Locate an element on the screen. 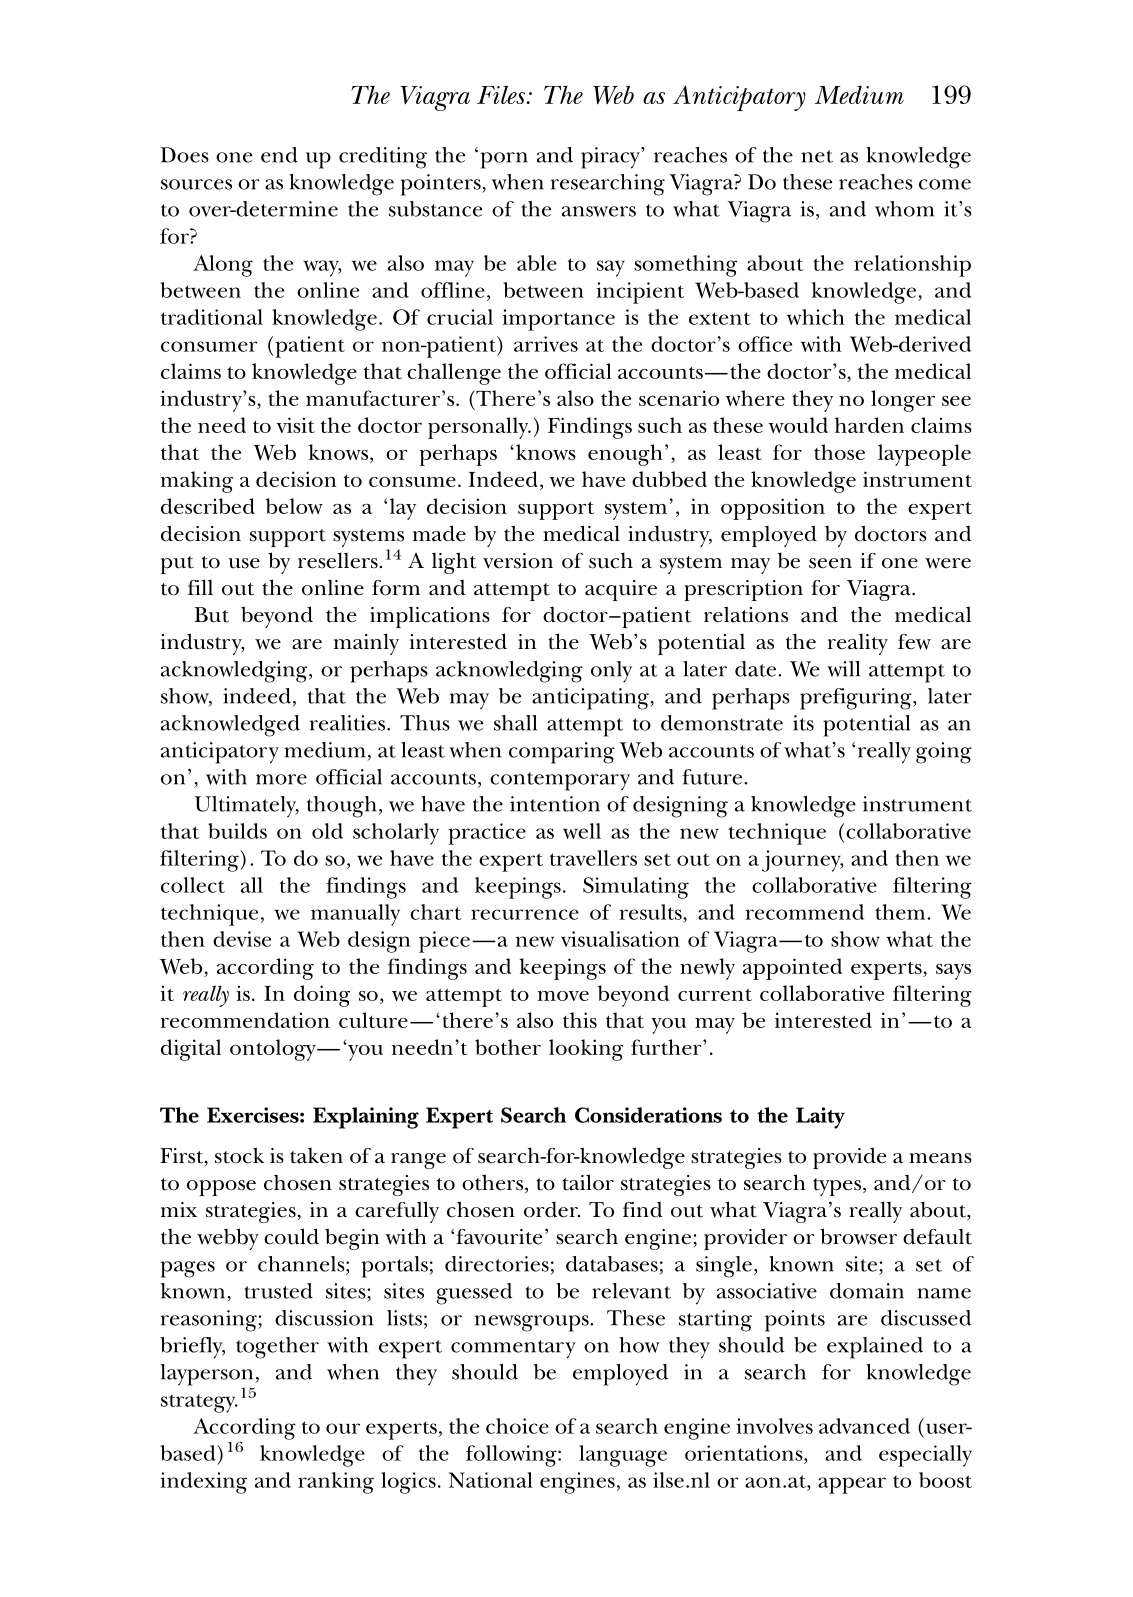 This screenshot has width=1133, height=1597. advanced is located at coordinates (864, 1426).
